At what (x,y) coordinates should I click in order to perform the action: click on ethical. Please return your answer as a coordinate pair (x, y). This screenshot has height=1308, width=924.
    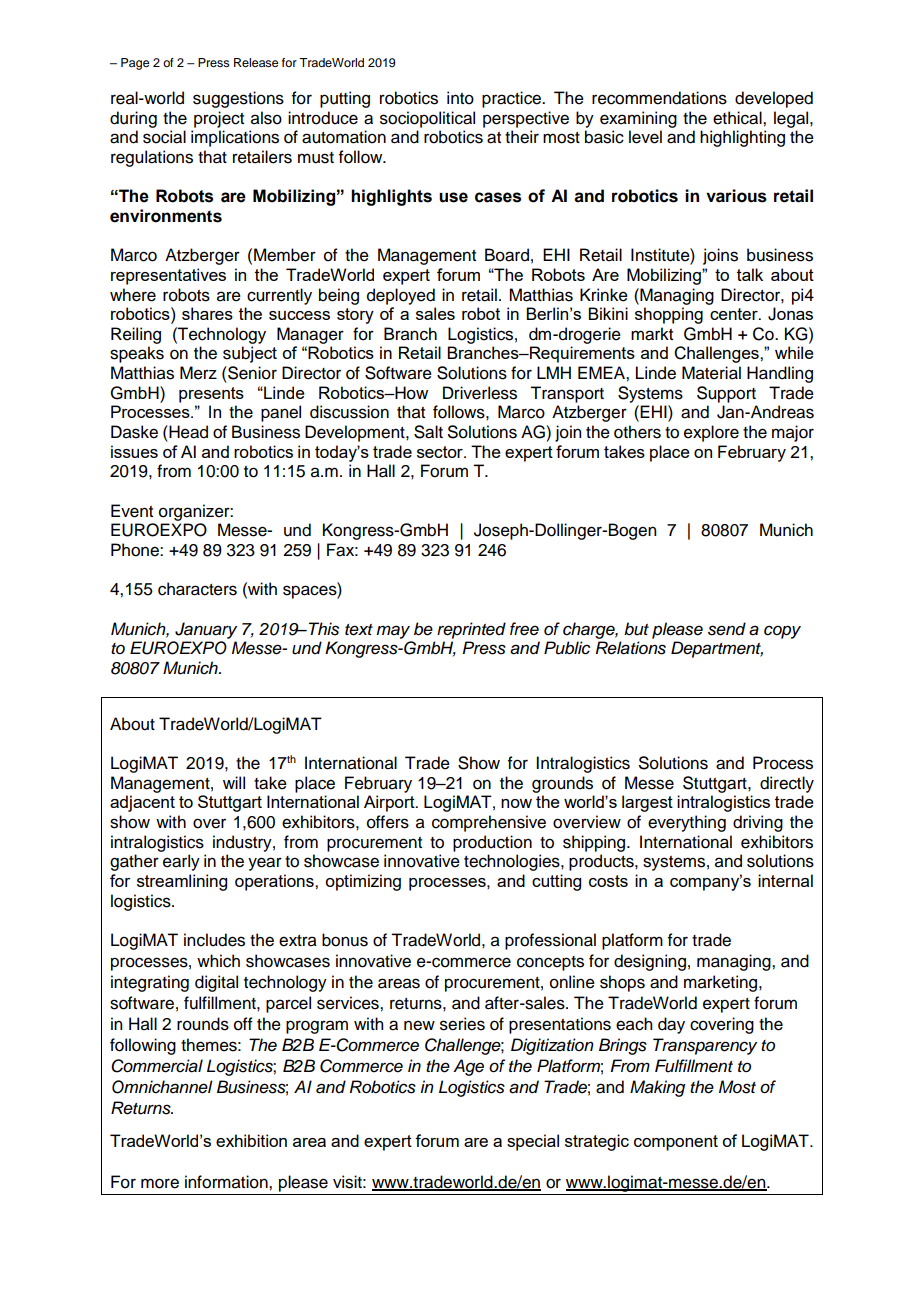
    Looking at the image, I should click on (738, 118).
